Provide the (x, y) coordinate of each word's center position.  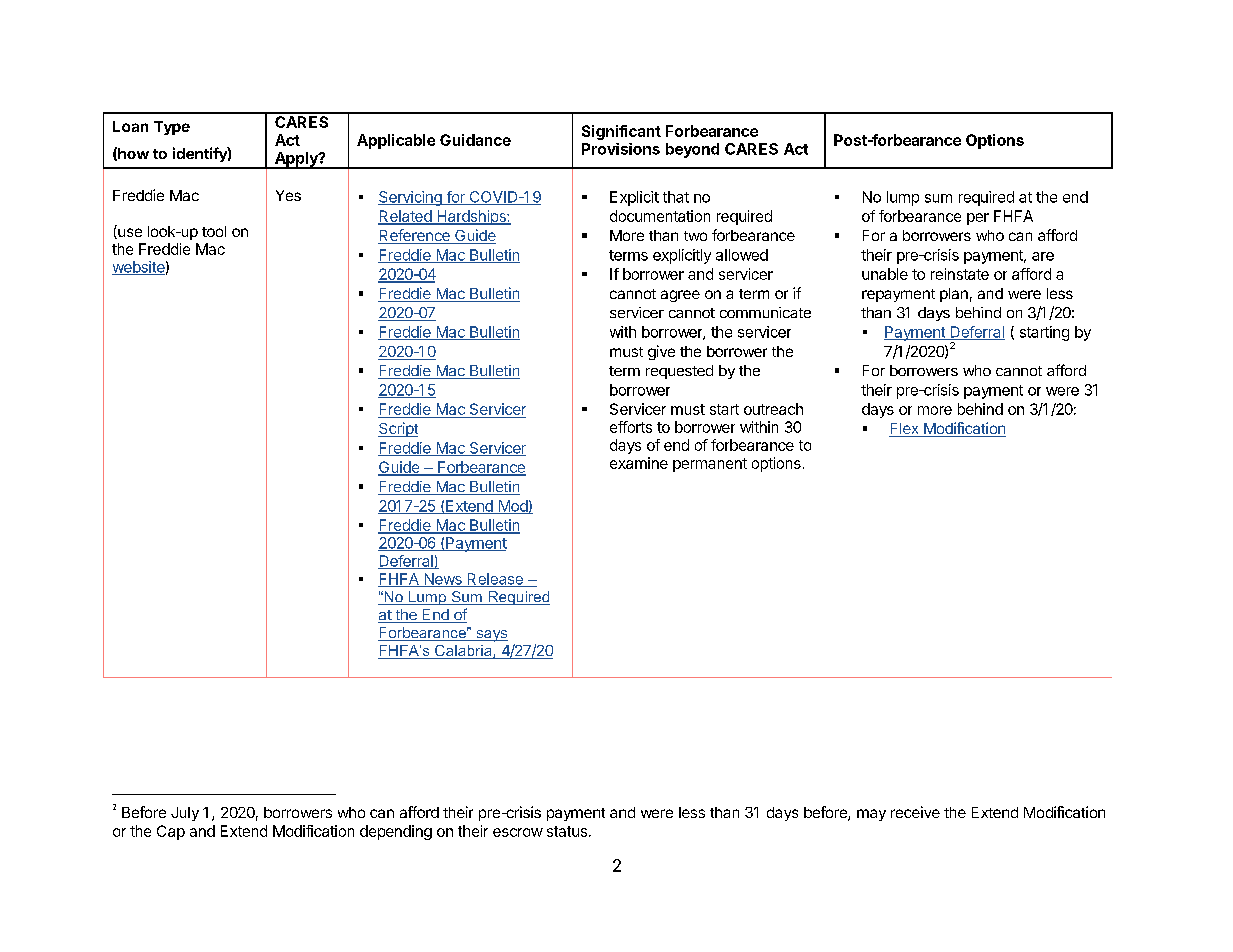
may (871, 815)
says (491, 636)
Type (172, 128)
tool (214, 231)
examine (639, 463)
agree (680, 296)
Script (398, 429)
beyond (692, 150)
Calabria (463, 652)
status (567, 831)
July (185, 814)
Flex (905, 430)
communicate (765, 312)
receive (915, 812)
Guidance (475, 140)
